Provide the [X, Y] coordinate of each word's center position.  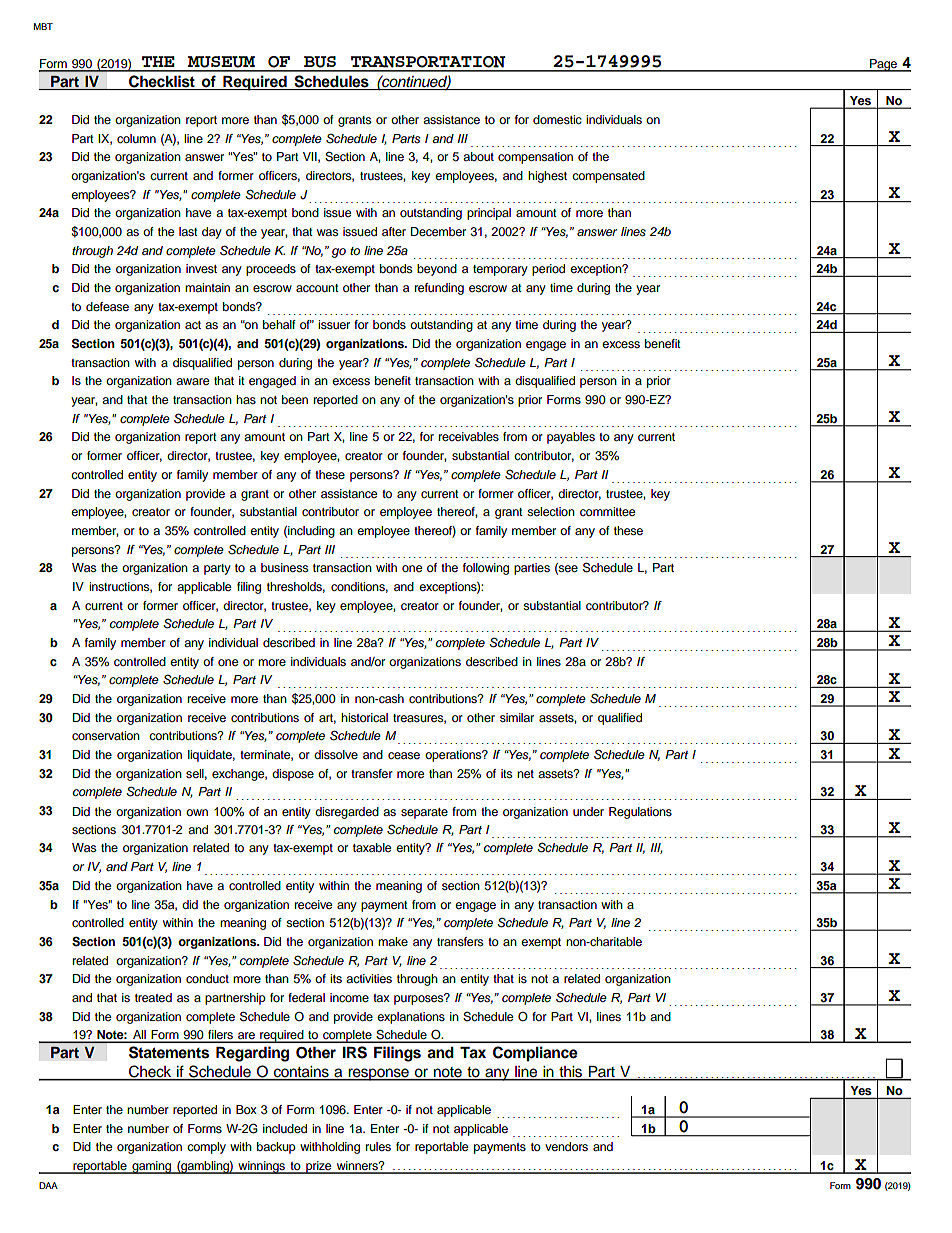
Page [884, 65]
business [285, 567]
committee [608, 511]
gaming [152, 1167]
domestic [557, 119]
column [136, 138]
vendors [566, 1146]
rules [378, 1146]
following [486, 569]
